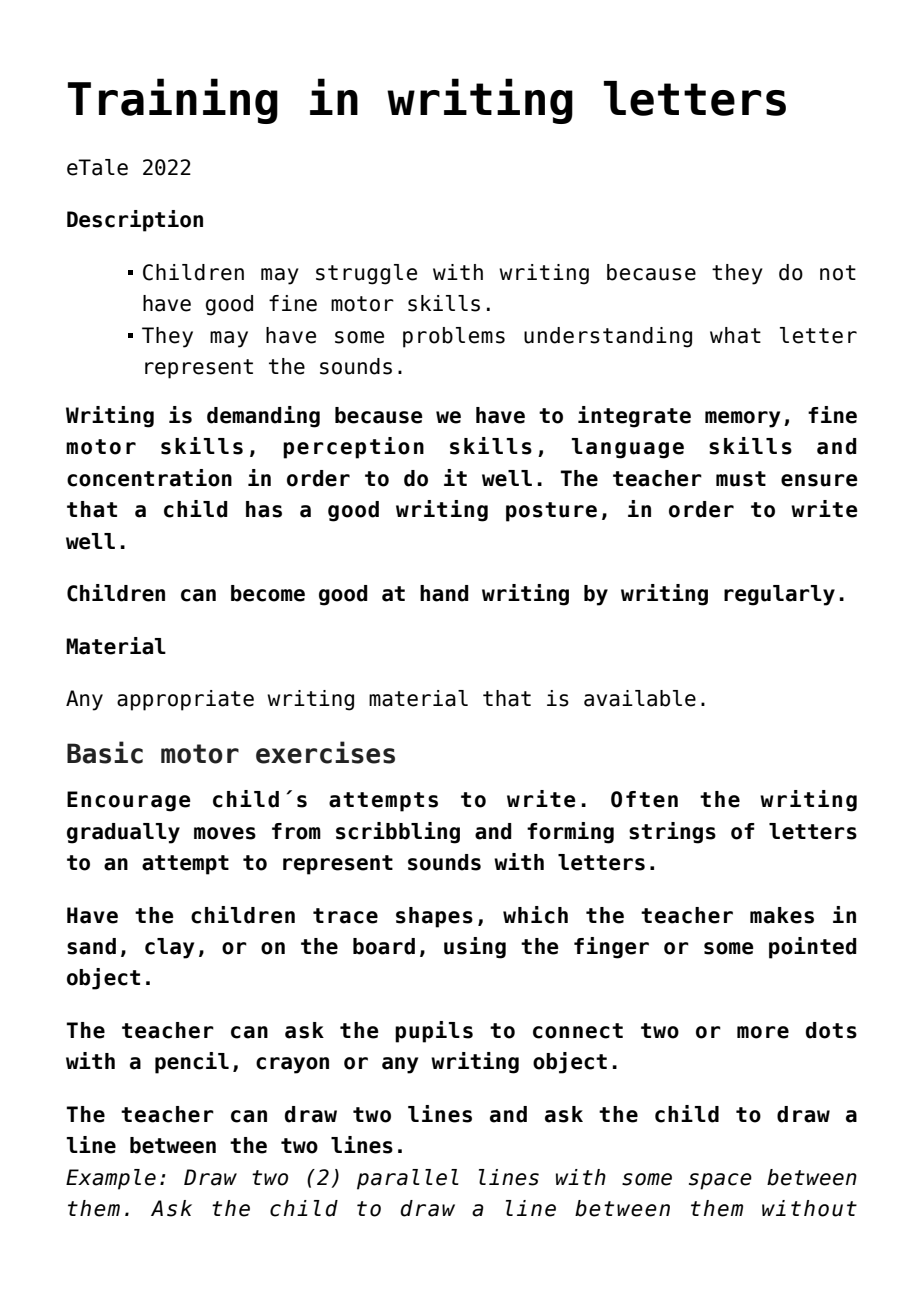  I want to click on struggle, so click(366, 274).
